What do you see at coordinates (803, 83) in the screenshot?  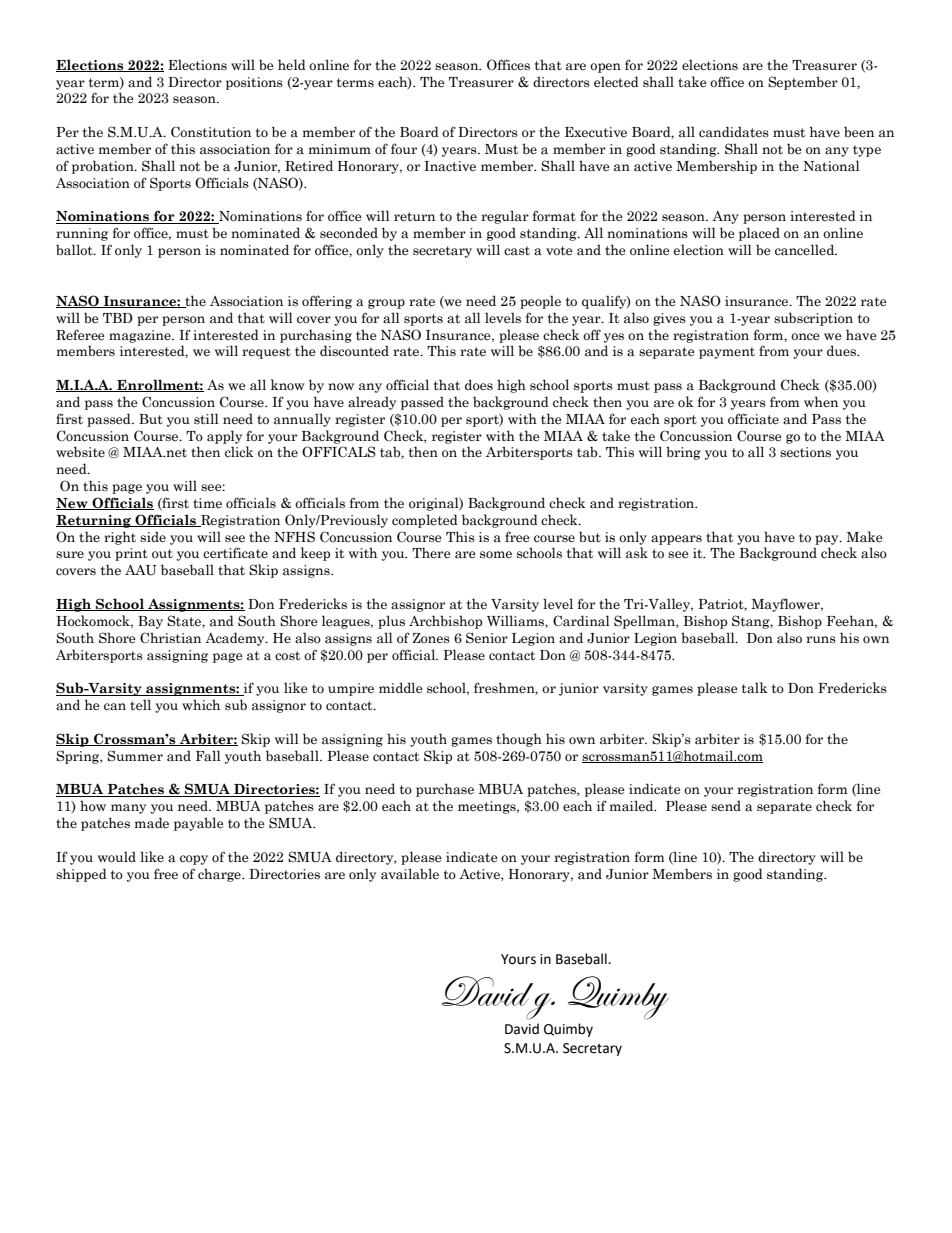 I see `September` at bounding box center [803, 83].
